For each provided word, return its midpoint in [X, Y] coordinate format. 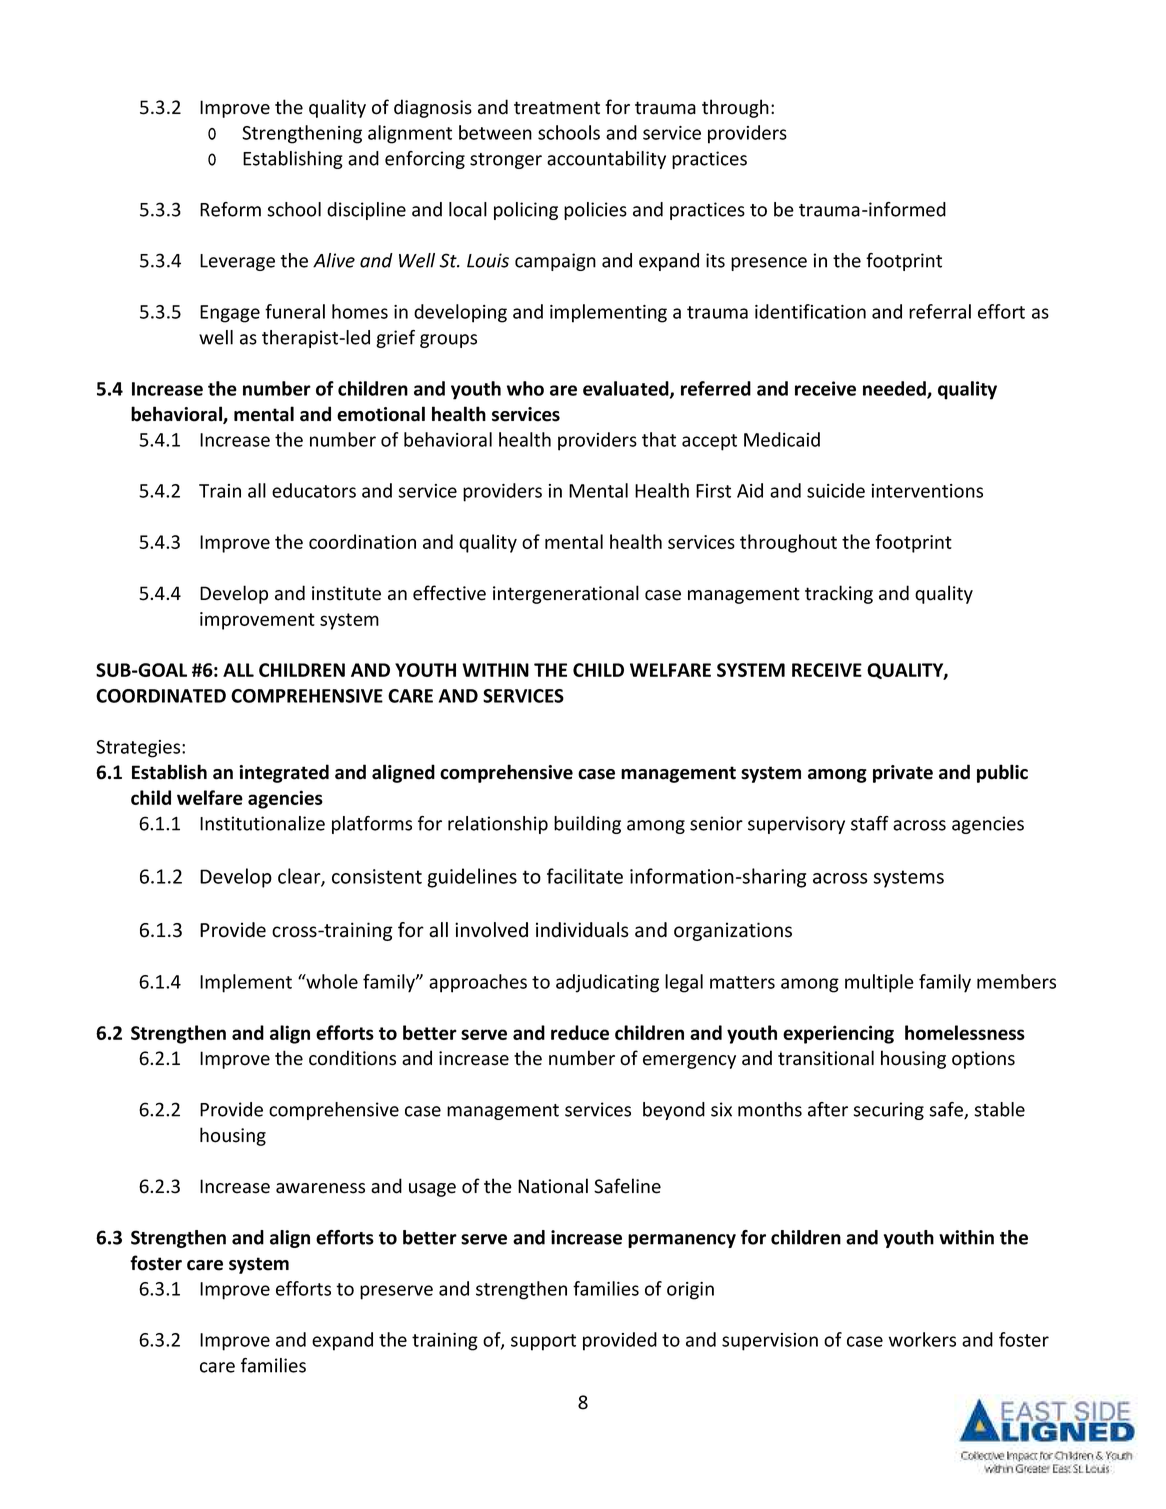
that [659, 439]
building [587, 825]
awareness [320, 1188]
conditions [352, 1058]
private [903, 774]
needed [895, 389]
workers [922, 1339]
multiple [879, 983]
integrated [284, 773]
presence [769, 264]
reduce [580, 1032]
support [543, 1342]
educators [314, 490]
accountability [606, 160]
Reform [230, 209]
